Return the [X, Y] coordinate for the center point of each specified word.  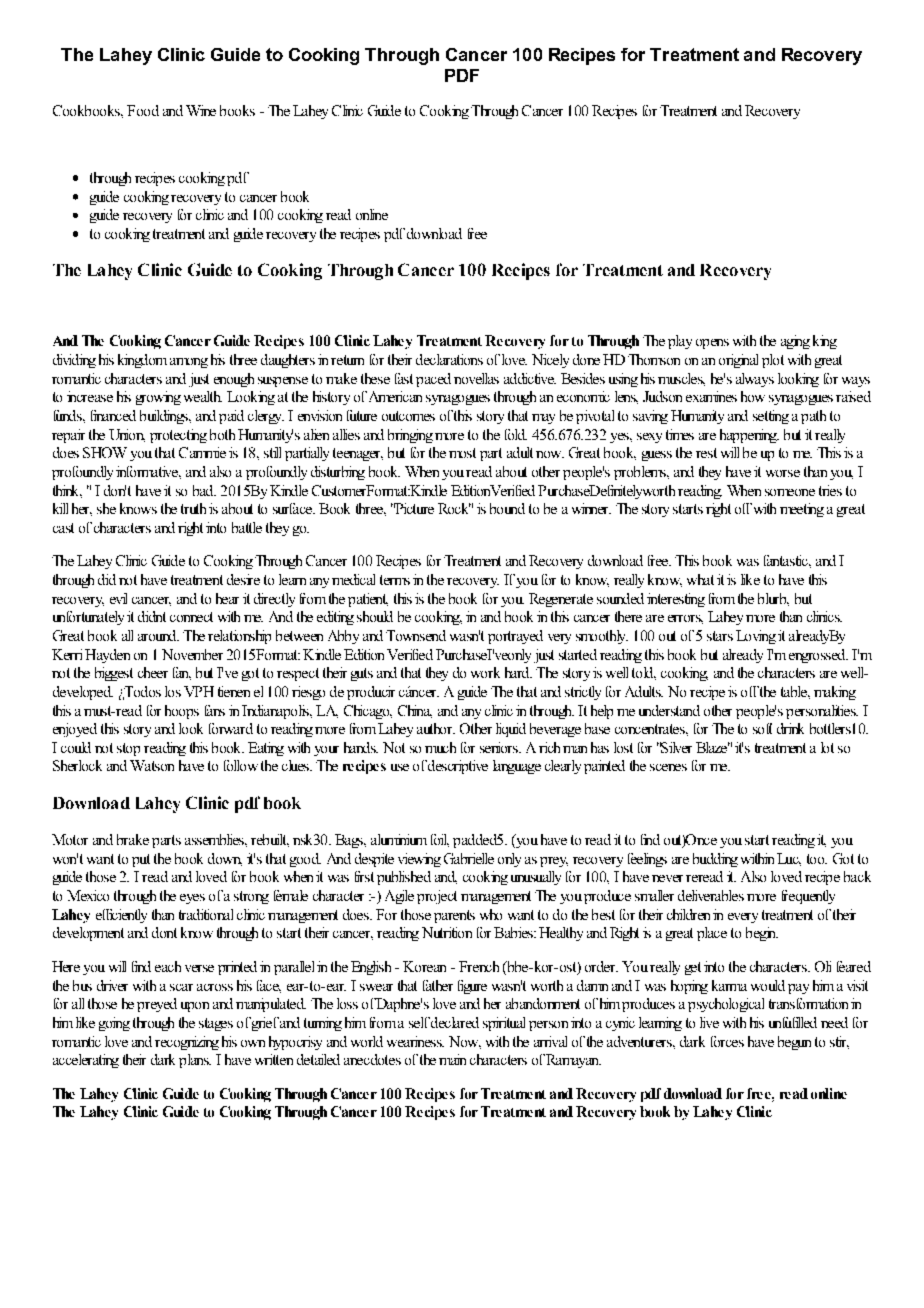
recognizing [187, 1043]
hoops [182, 712]
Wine [201, 110]
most [462, 453]
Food [143, 110]
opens [712, 344]
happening [749, 436]
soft [762, 728]
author [436, 728]
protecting [178, 436]
